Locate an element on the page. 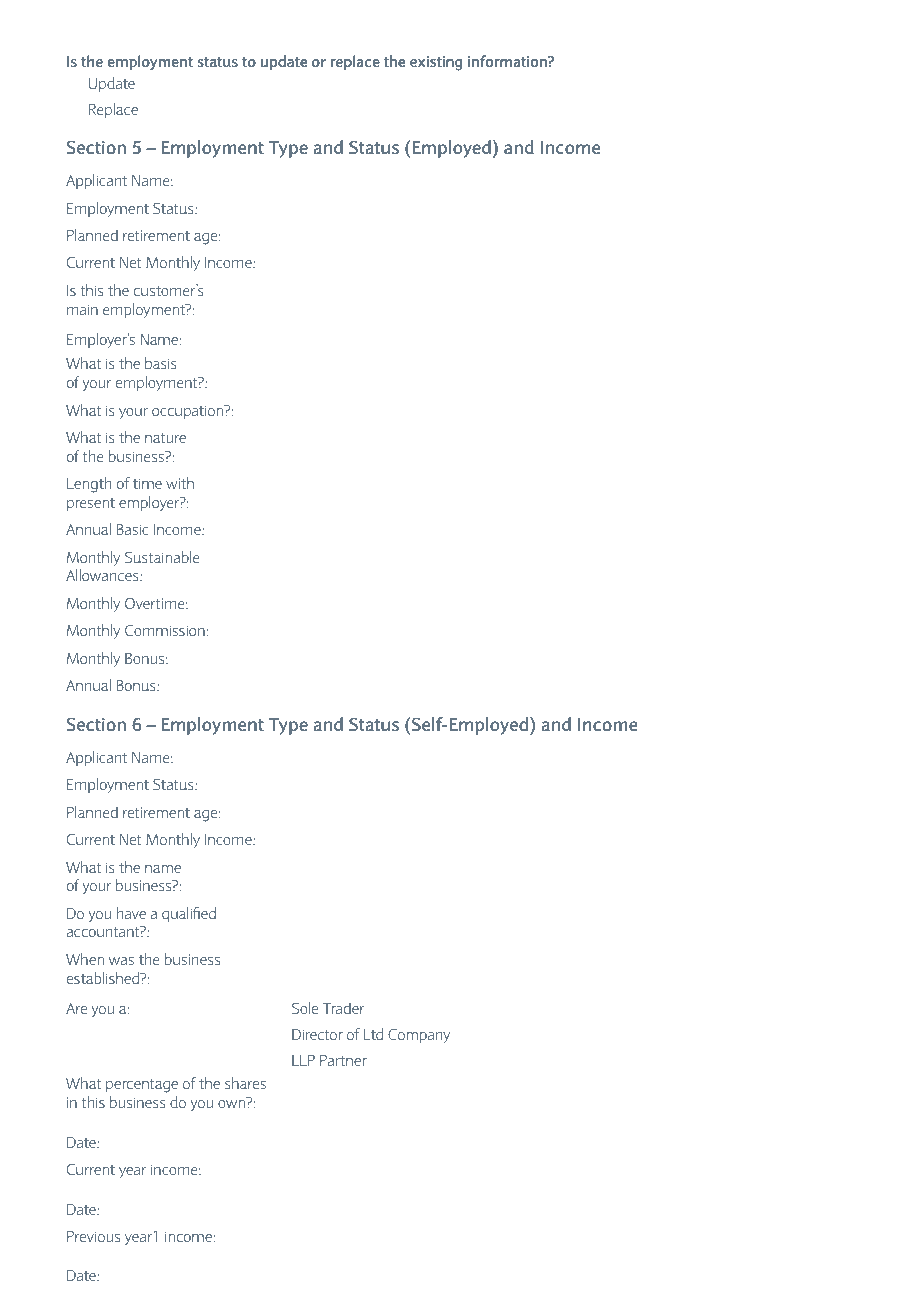 The width and height of the image is (924, 1308). information is located at coordinates (508, 61).
